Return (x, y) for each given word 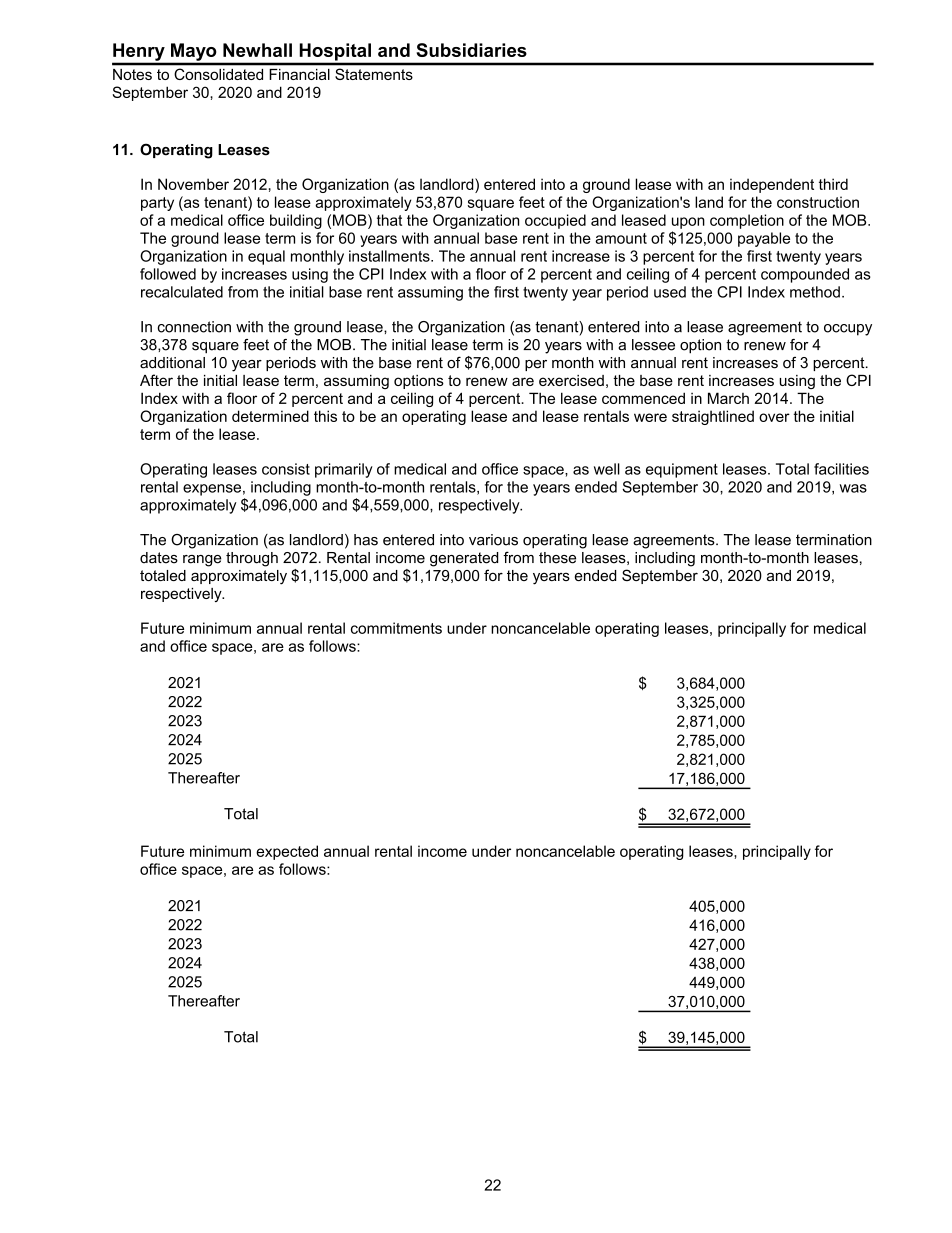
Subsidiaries (471, 50)
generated (464, 559)
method (815, 292)
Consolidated (219, 74)
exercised (571, 380)
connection (194, 327)
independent (772, 185)
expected (287, 852)
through (252, 559)
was (853, 488)
